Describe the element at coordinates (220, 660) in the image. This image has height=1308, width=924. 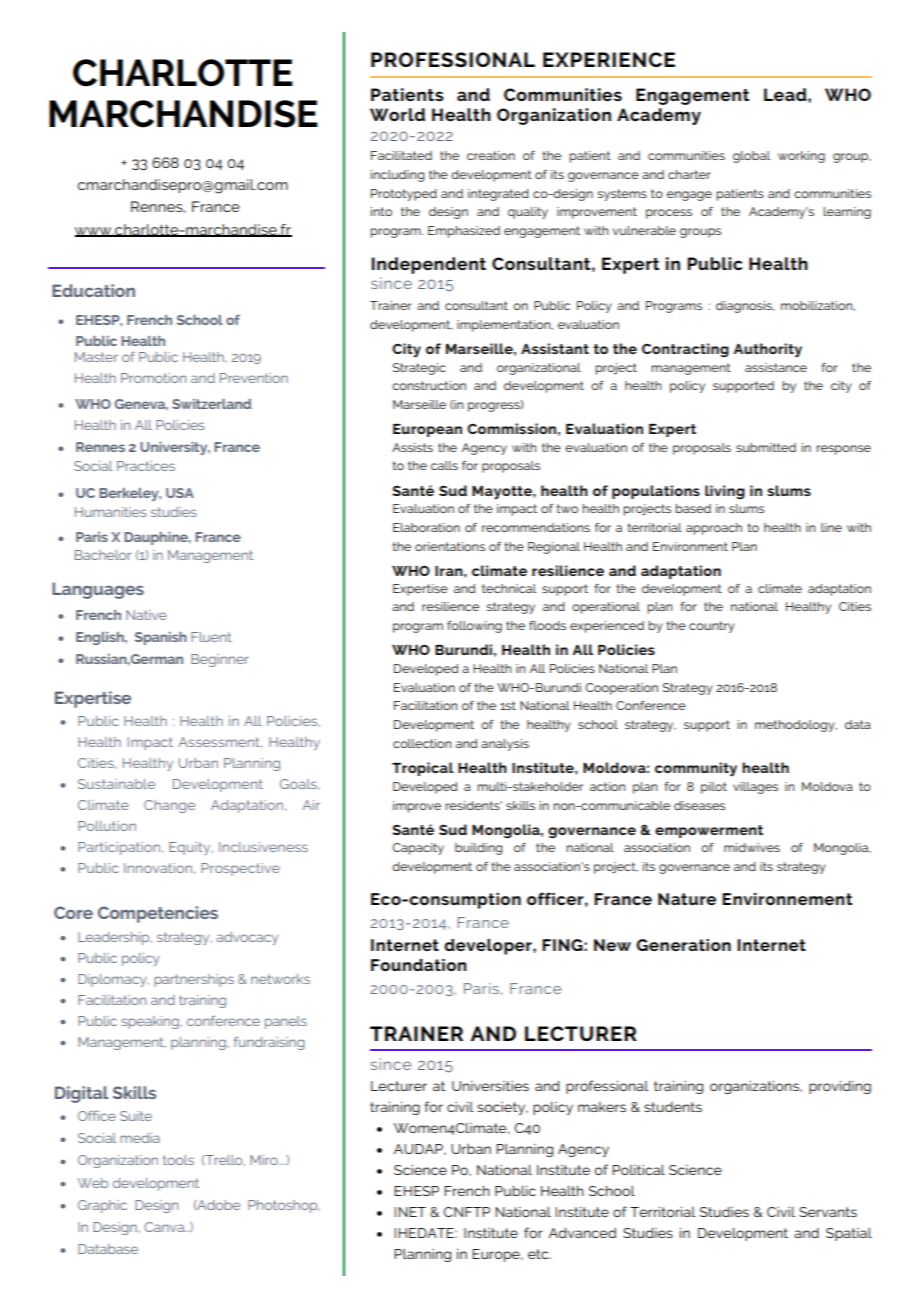
I see `Beginner` at that location.
